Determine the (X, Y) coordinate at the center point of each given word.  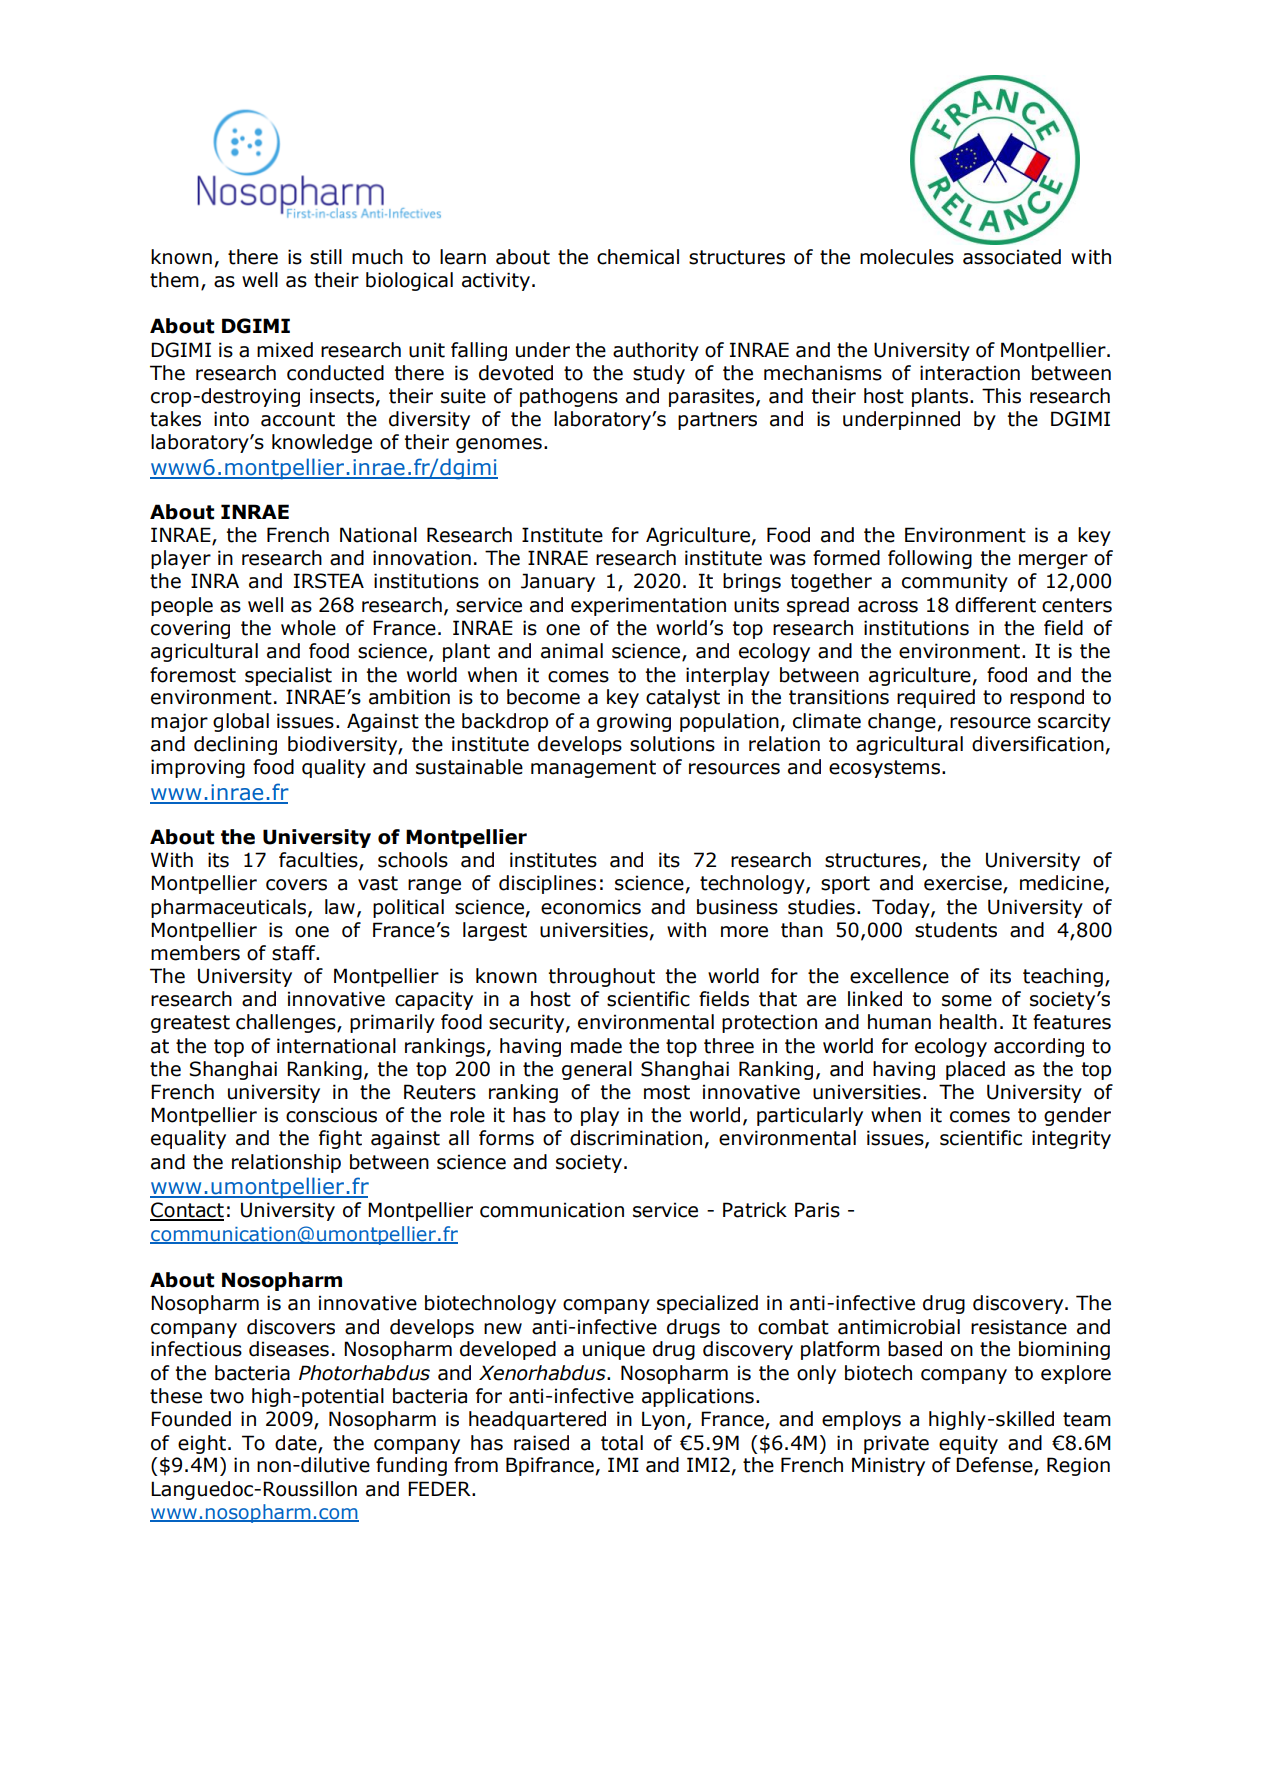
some (967, 1001)
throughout (602, 977)
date (297, 1443)
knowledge (322, 443)
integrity (1071, 1139)
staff (295, 953)
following (930, 559)
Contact (187, 1211)
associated (1012, 257)
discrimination (636, 1138)
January (558, 582)
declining (235, 745)
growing (634, 722)
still (326, 257)
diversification (1038, 744)
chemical (638, 257)
